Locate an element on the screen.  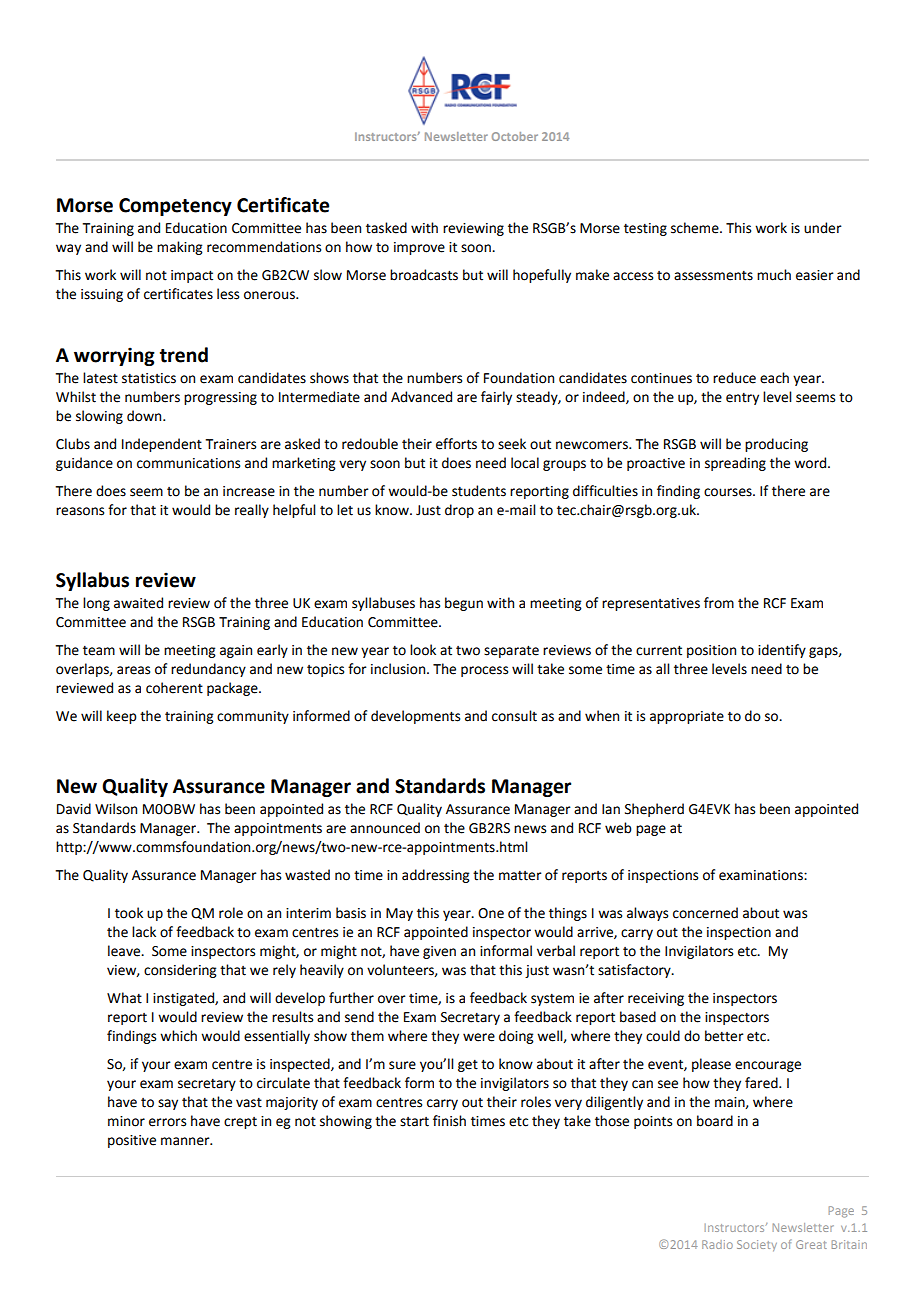
concerned is located at coordinates (705, 913).
